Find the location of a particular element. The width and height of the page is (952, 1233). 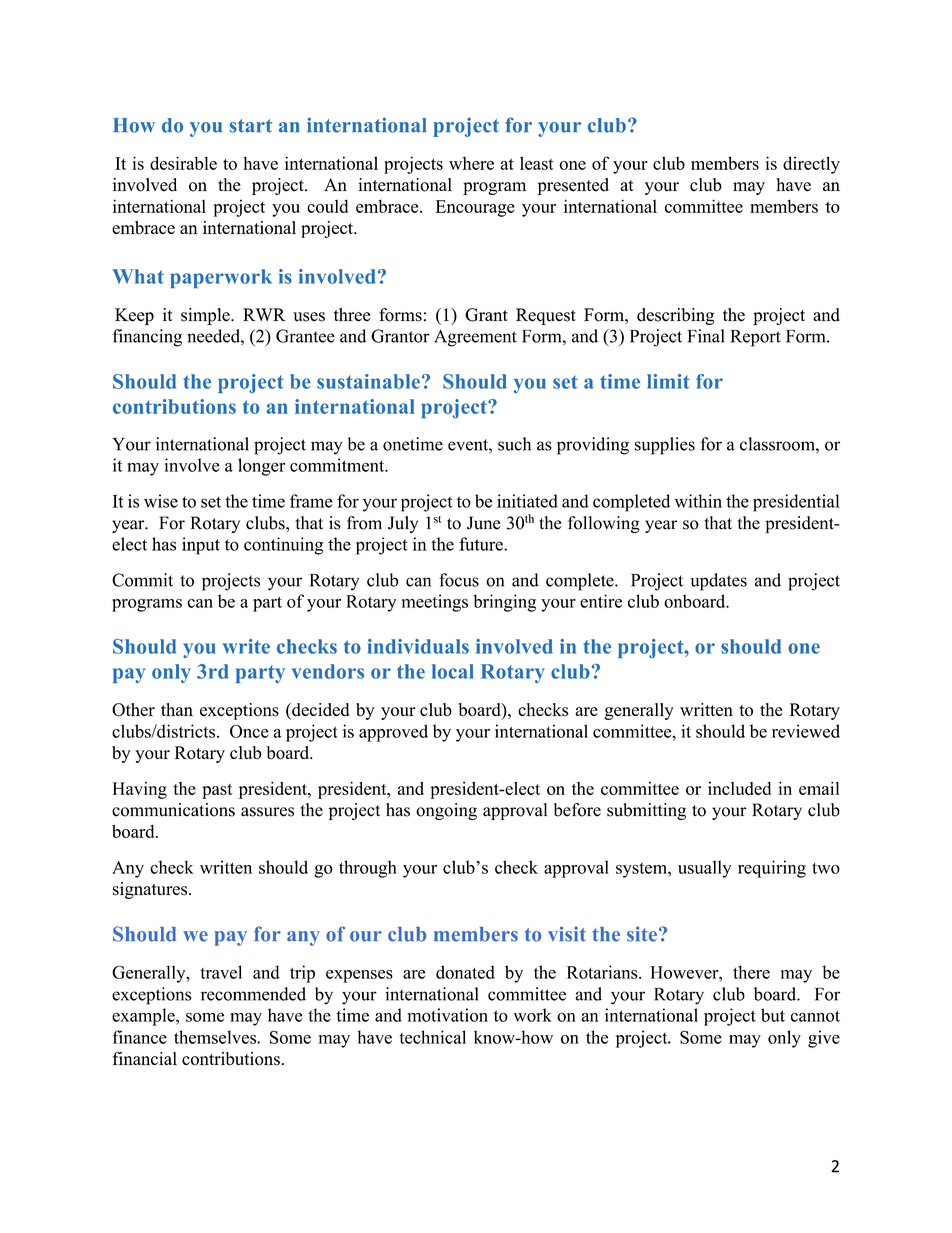

desirable is located at coordinates (183, 163).
